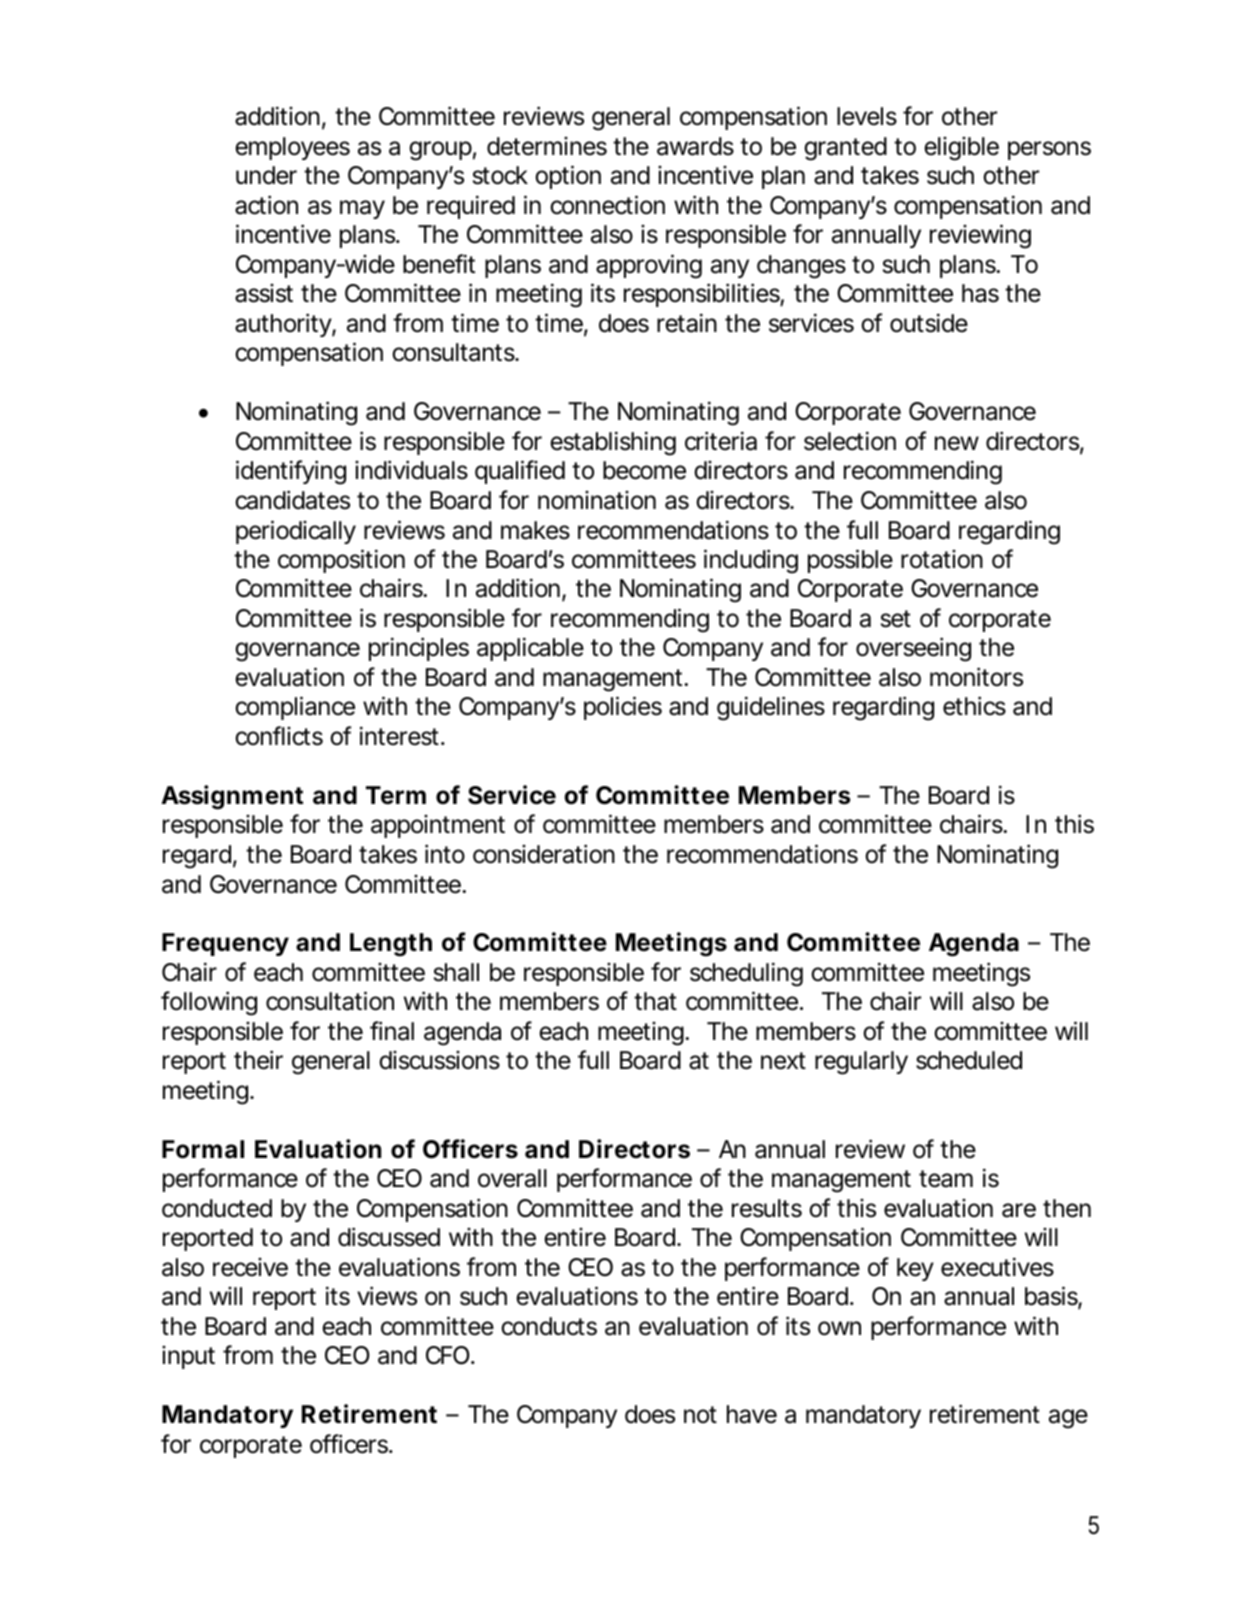  Describe the element at coordinates (292, 148) in the page. I see `employees` at that location.
